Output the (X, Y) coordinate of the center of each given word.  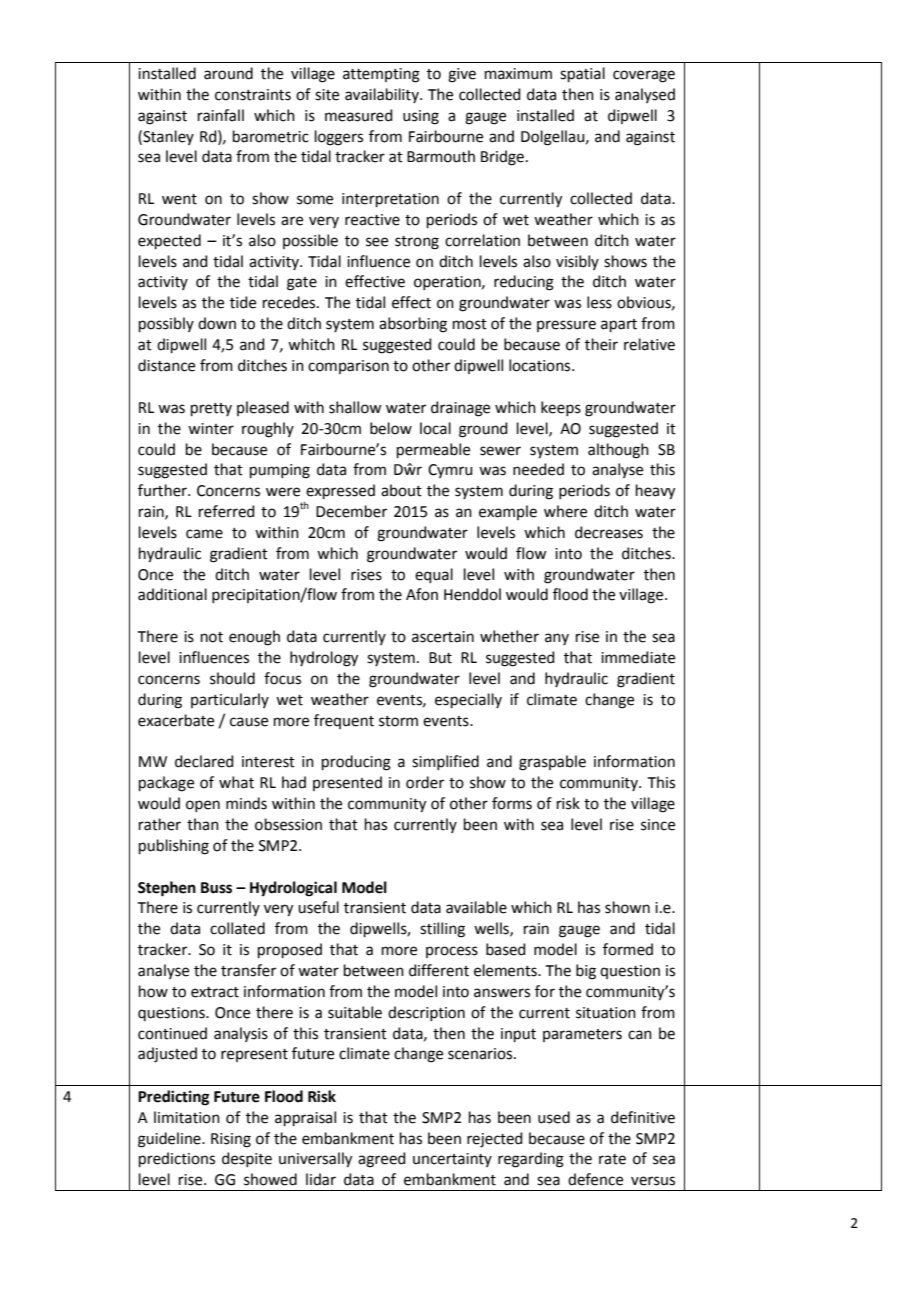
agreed (382, 1160)
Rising (231, 1140)
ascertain (443, 637)
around (228, 73)
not (212, 637)
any (557, 639)
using (421, 117)
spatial (582, 74)
